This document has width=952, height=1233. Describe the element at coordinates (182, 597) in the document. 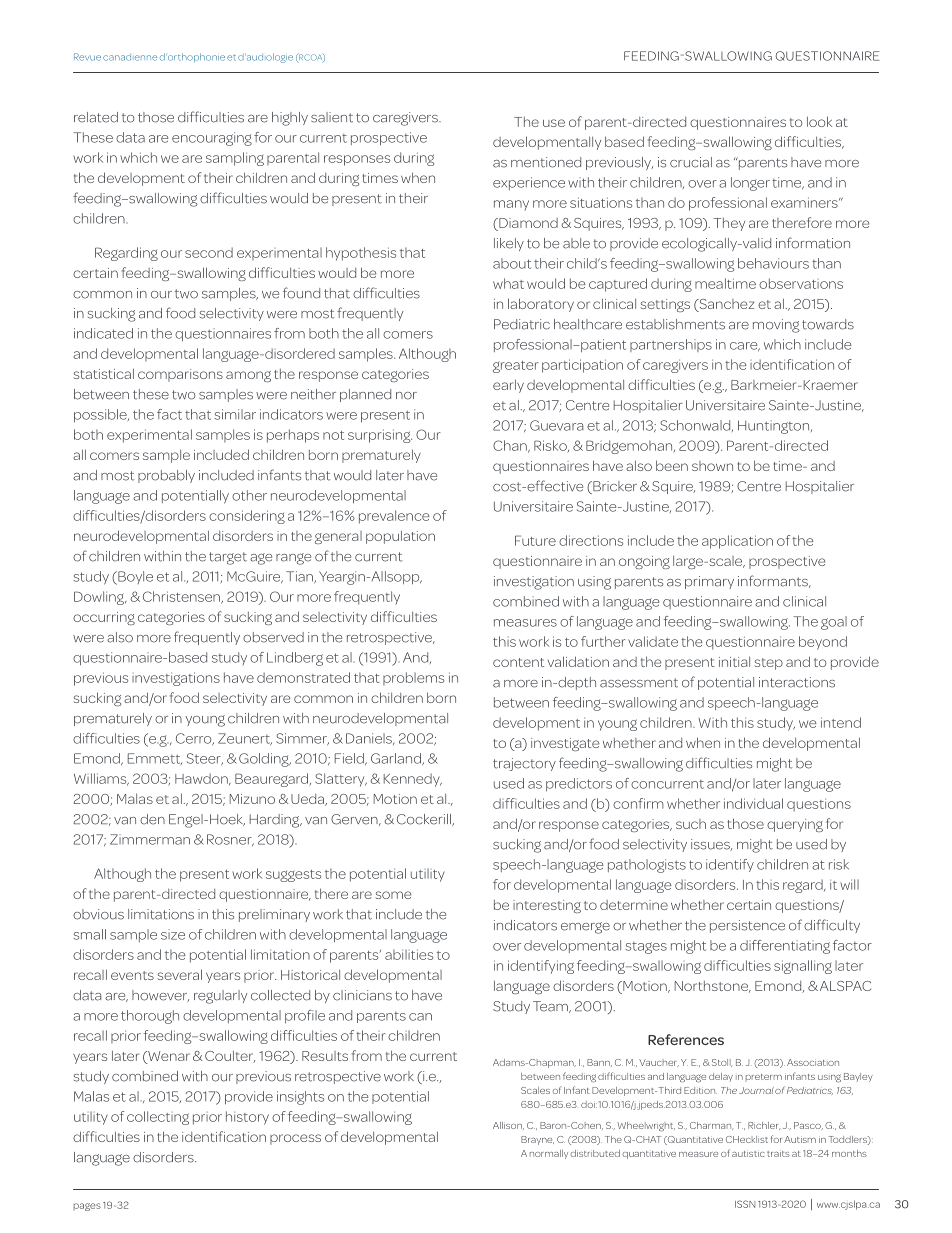

I see `Christensen` at that location.
